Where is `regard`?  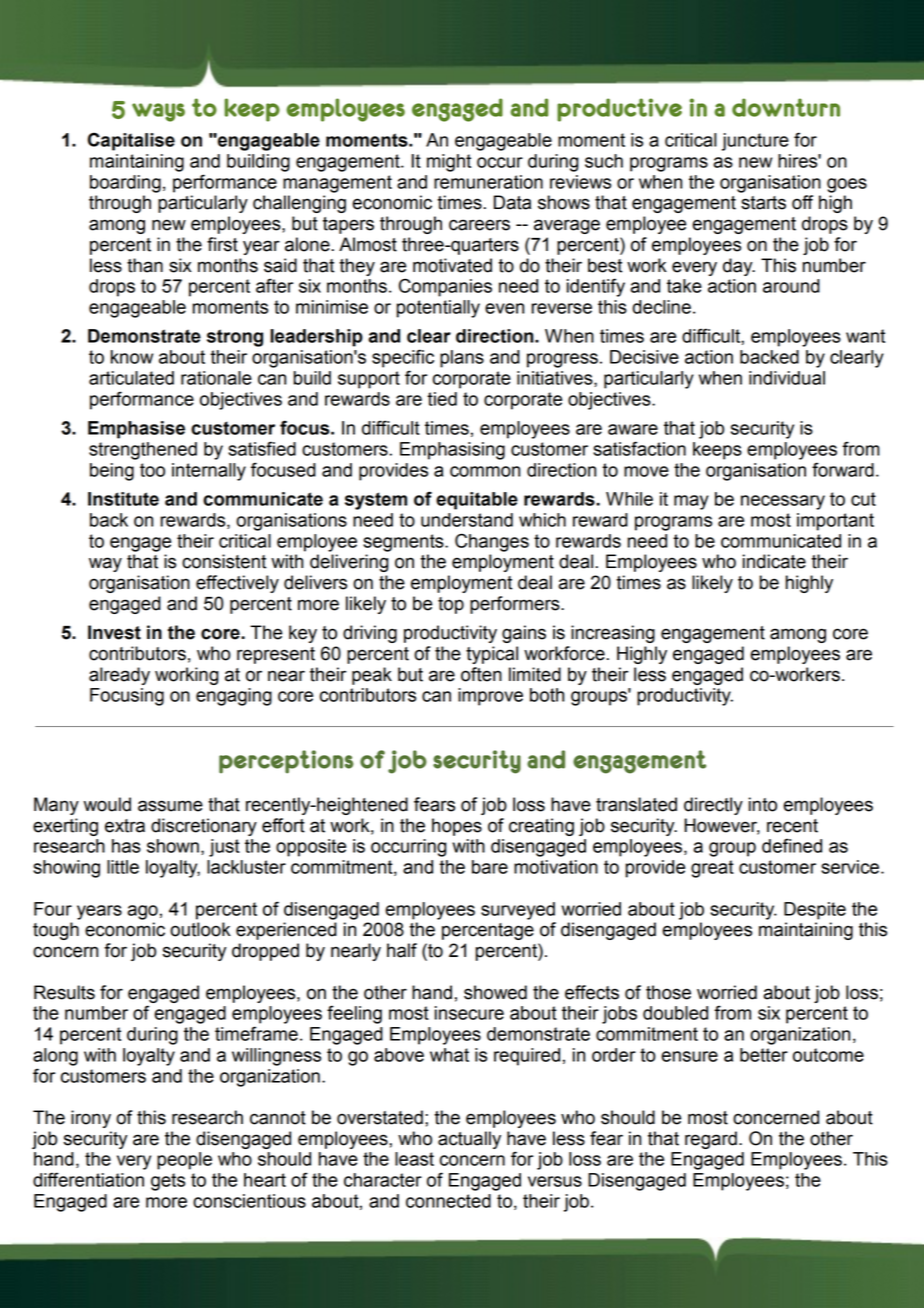
regard is located at coordinates (711, 1140).
